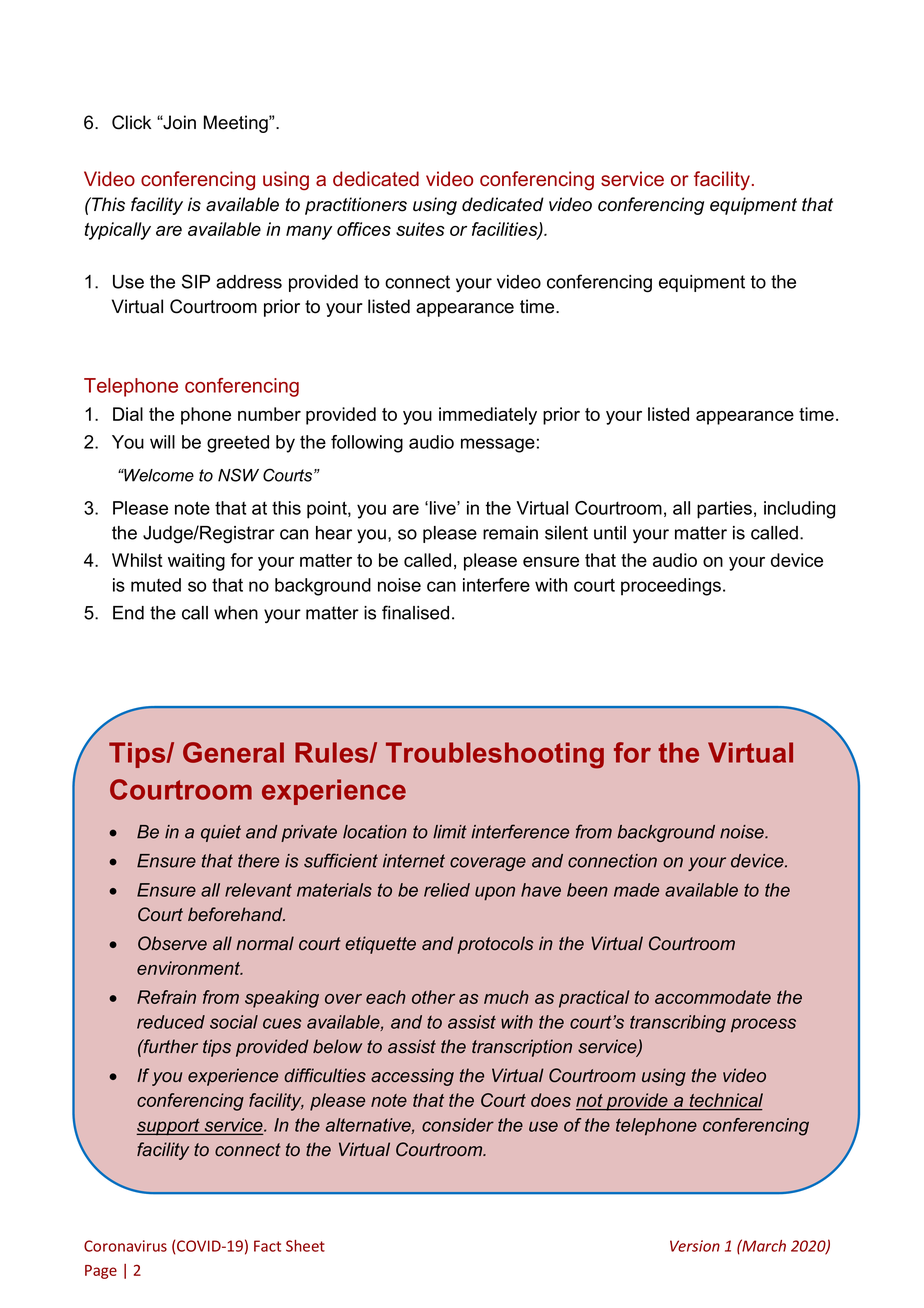  Describe the element at coordinates (510, 533) in the page. I see `remain` at that location.
